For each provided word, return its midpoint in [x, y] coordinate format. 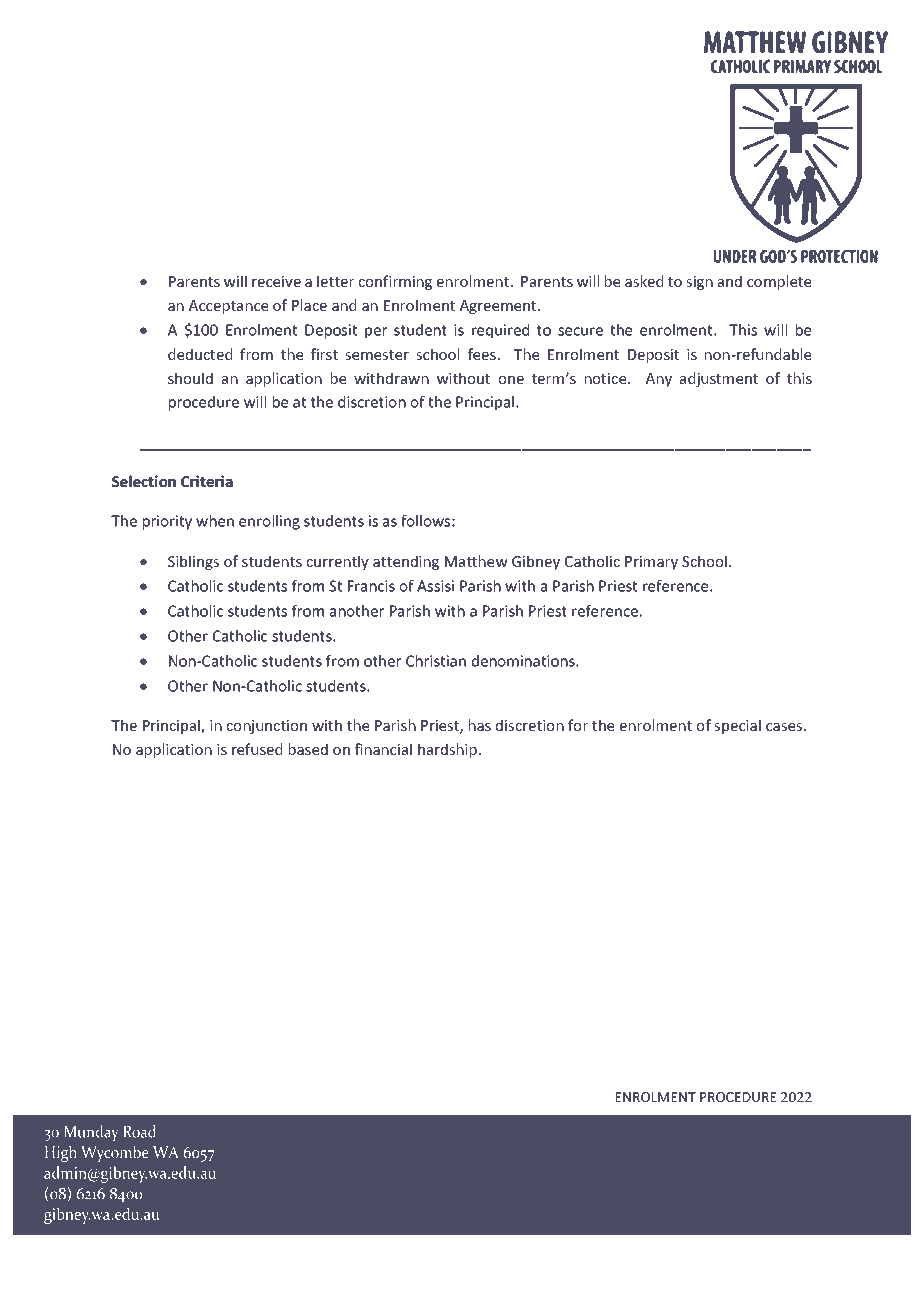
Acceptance [228, 307]
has [480, 725]
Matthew [476, 561]
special [737, 726]
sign [699, 283]
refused [257, 749]
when [215, 521]
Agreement [499, 307]
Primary [651, 563]
